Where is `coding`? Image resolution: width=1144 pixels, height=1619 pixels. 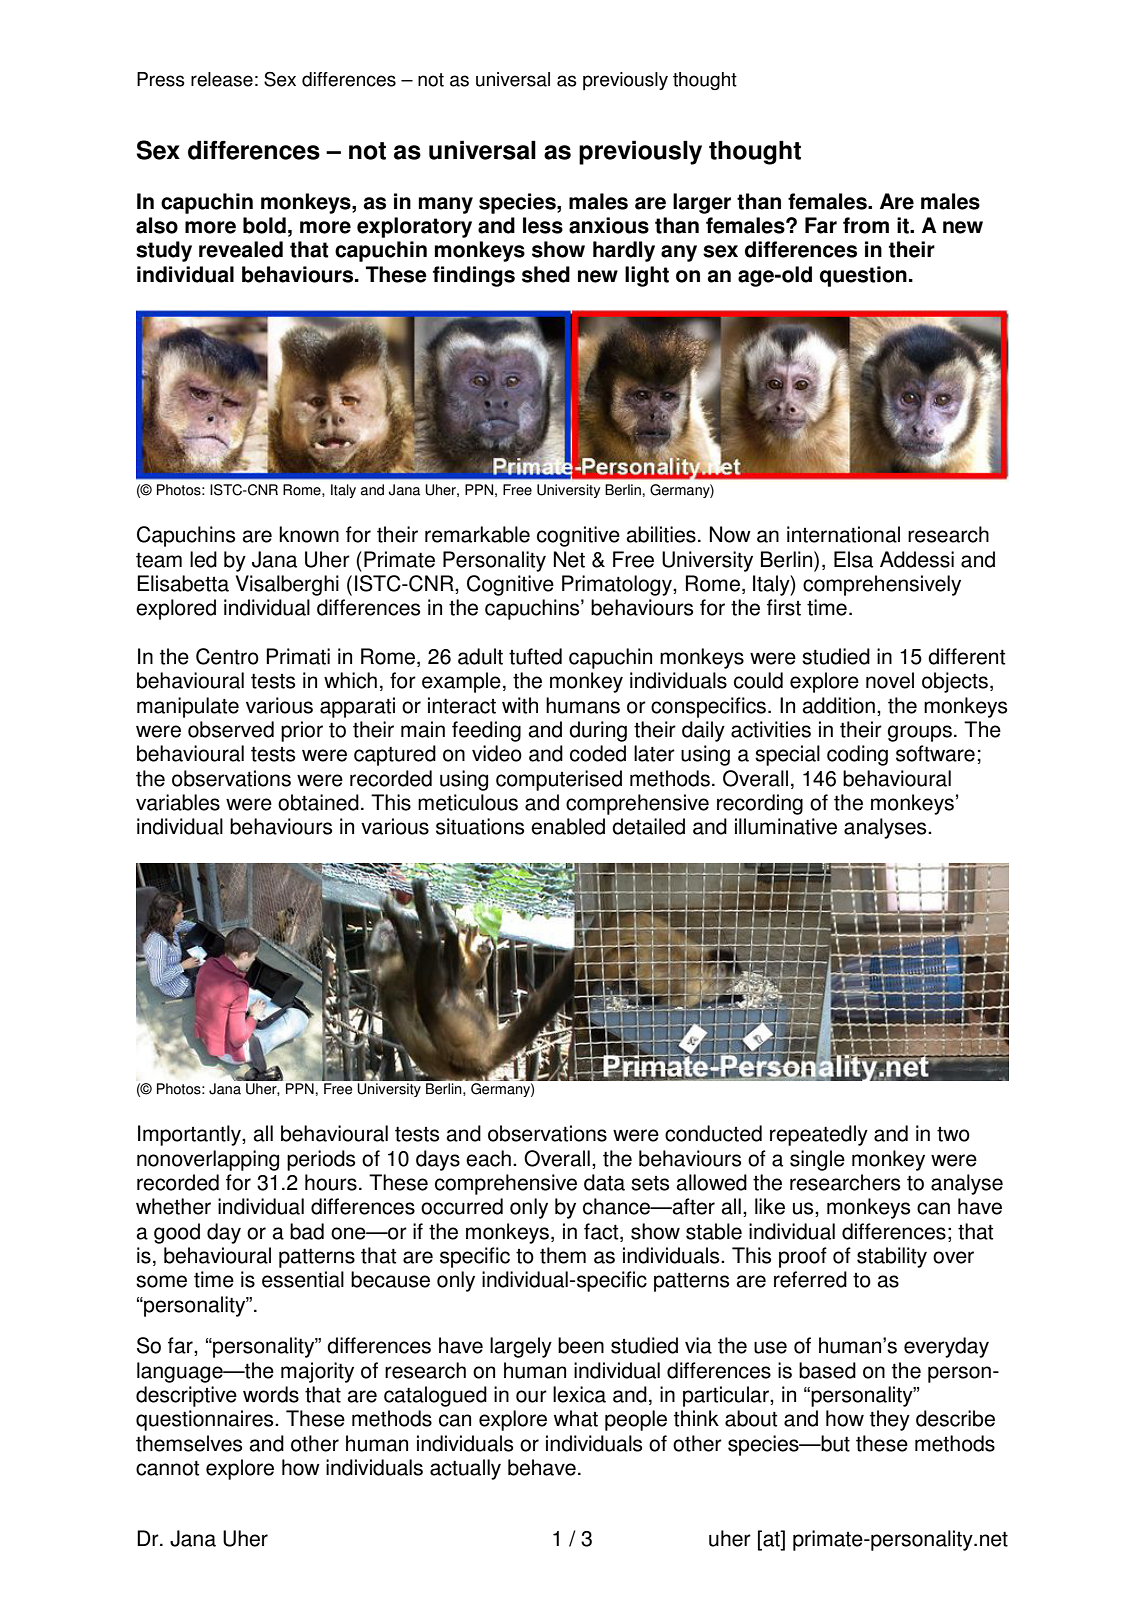 coding is located at coordinates (857, 755).
